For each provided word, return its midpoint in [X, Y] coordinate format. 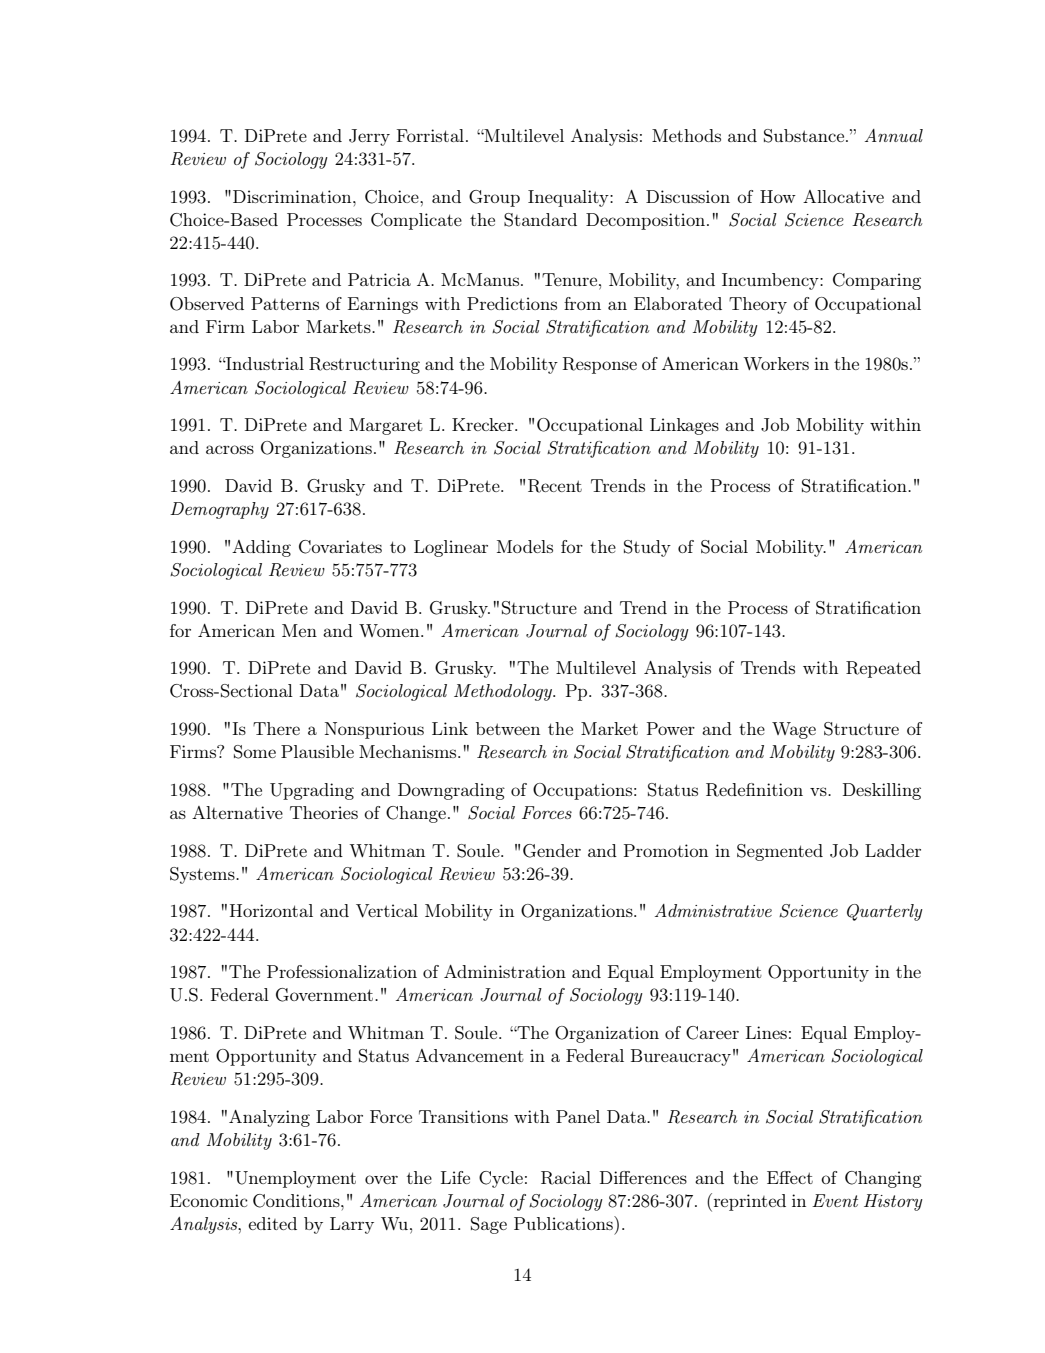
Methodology [504, 692]
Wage [794, 730]
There [276, 728]
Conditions [297, 1201]
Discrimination [293, 196]
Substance [805, 136]
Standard [540, 220]
